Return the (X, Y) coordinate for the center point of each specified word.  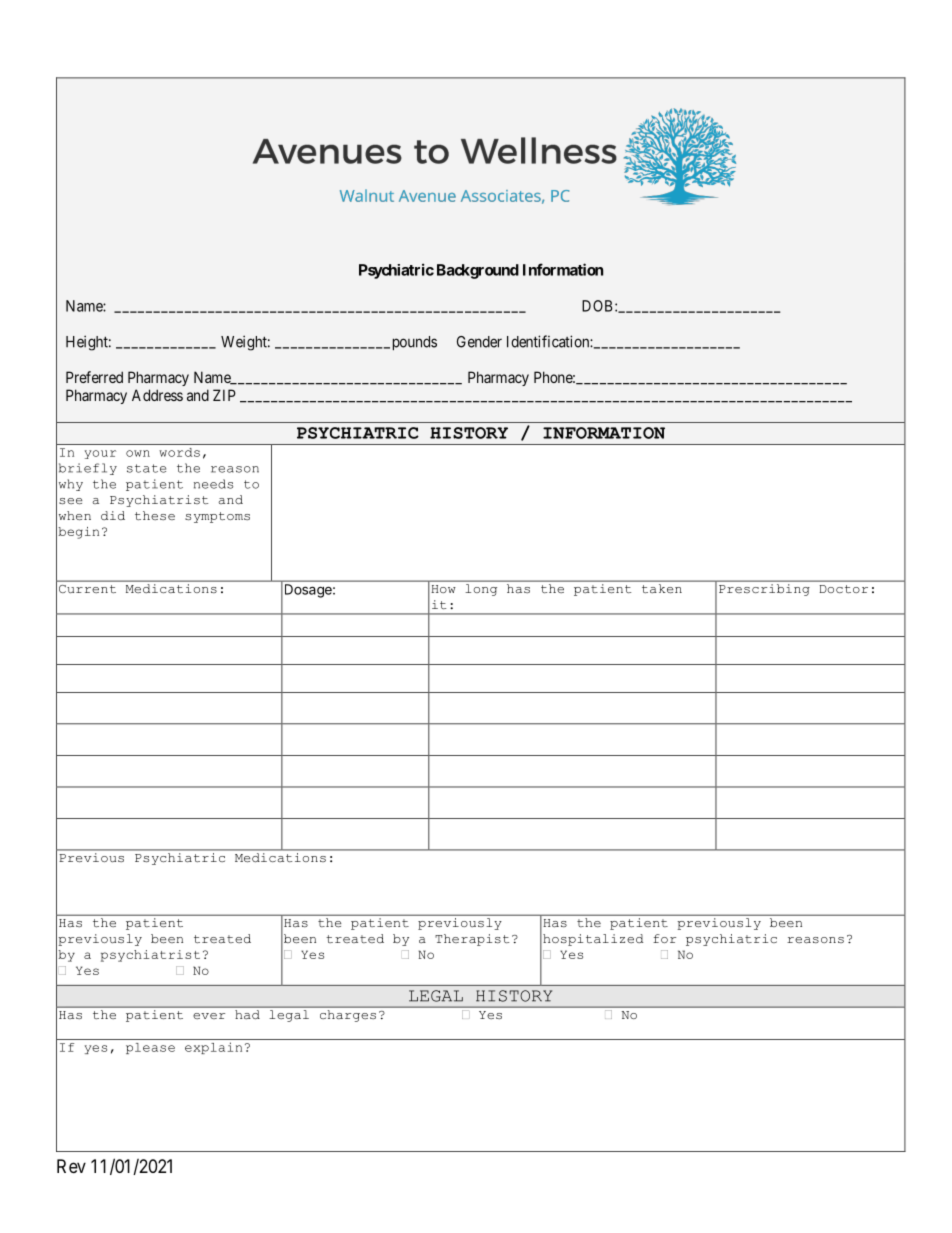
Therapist (472, 940)
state (146, 468)
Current (87, 589)
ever (209, 1016)
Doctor (844, 589)
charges (348, 1016)
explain (213, 1048)
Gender (479, 342)
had (247, 1014)
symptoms (217, 517)
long (481, 590)
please (150, 1048)
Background (478, 271)
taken (662, 588)
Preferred (94, 377)
